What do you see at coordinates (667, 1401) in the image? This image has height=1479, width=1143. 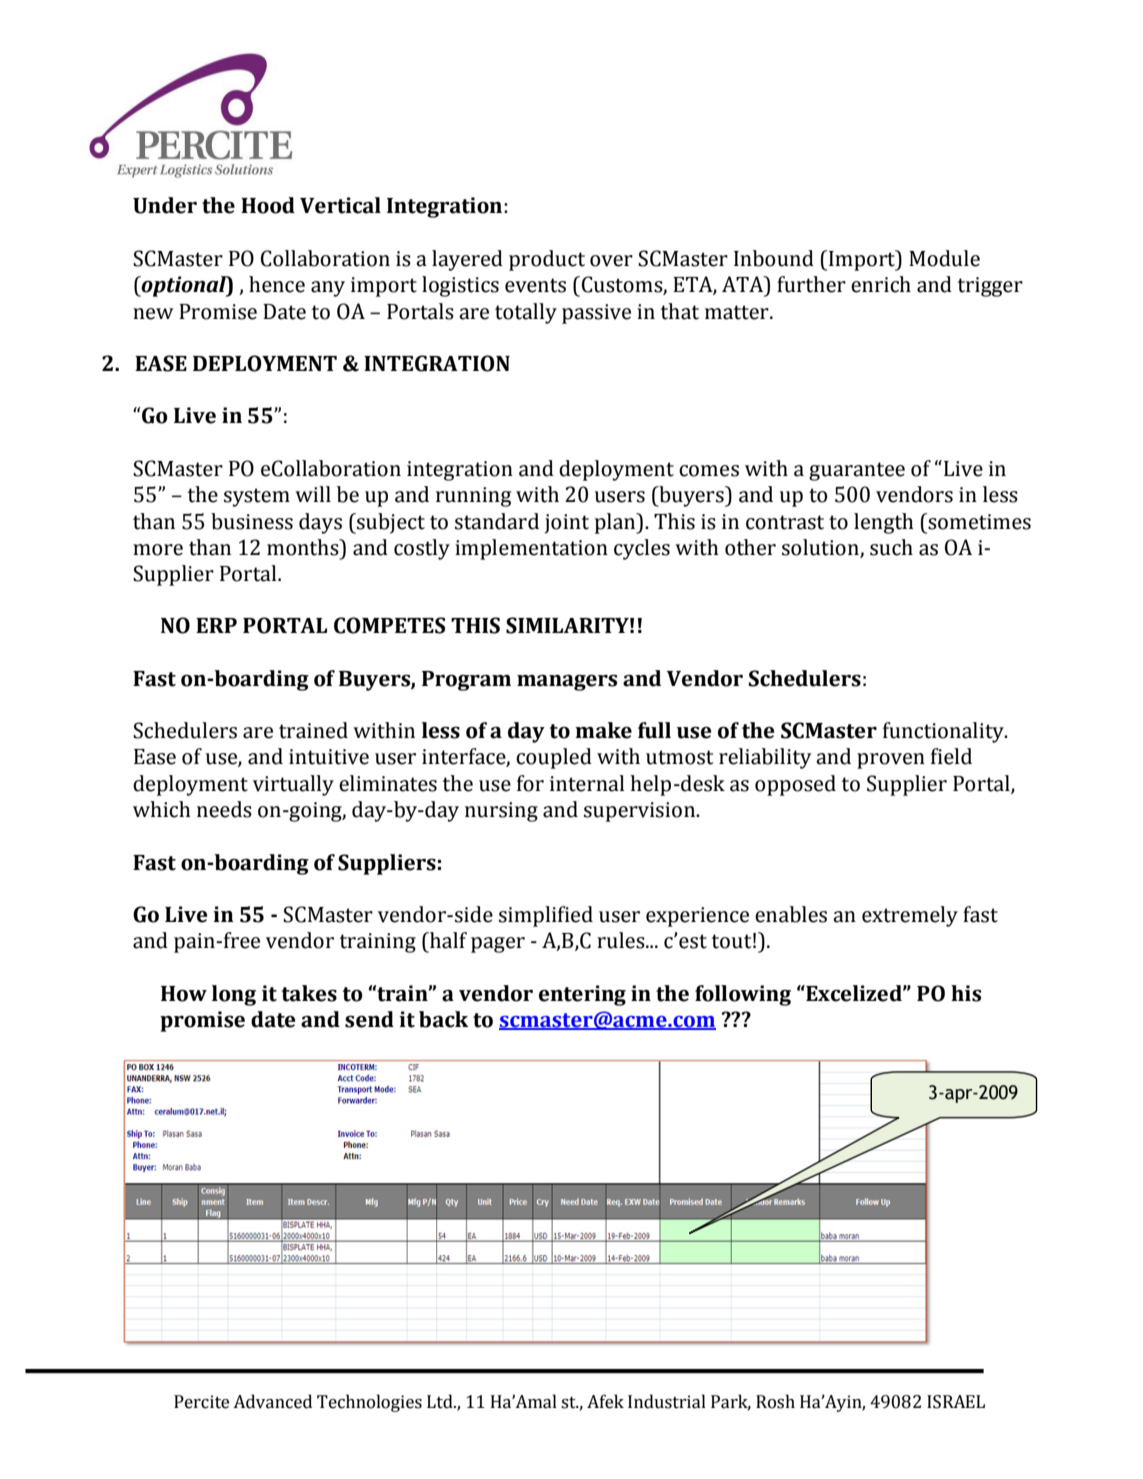 I see `Industrial` at bounding box center [667, 1401].
